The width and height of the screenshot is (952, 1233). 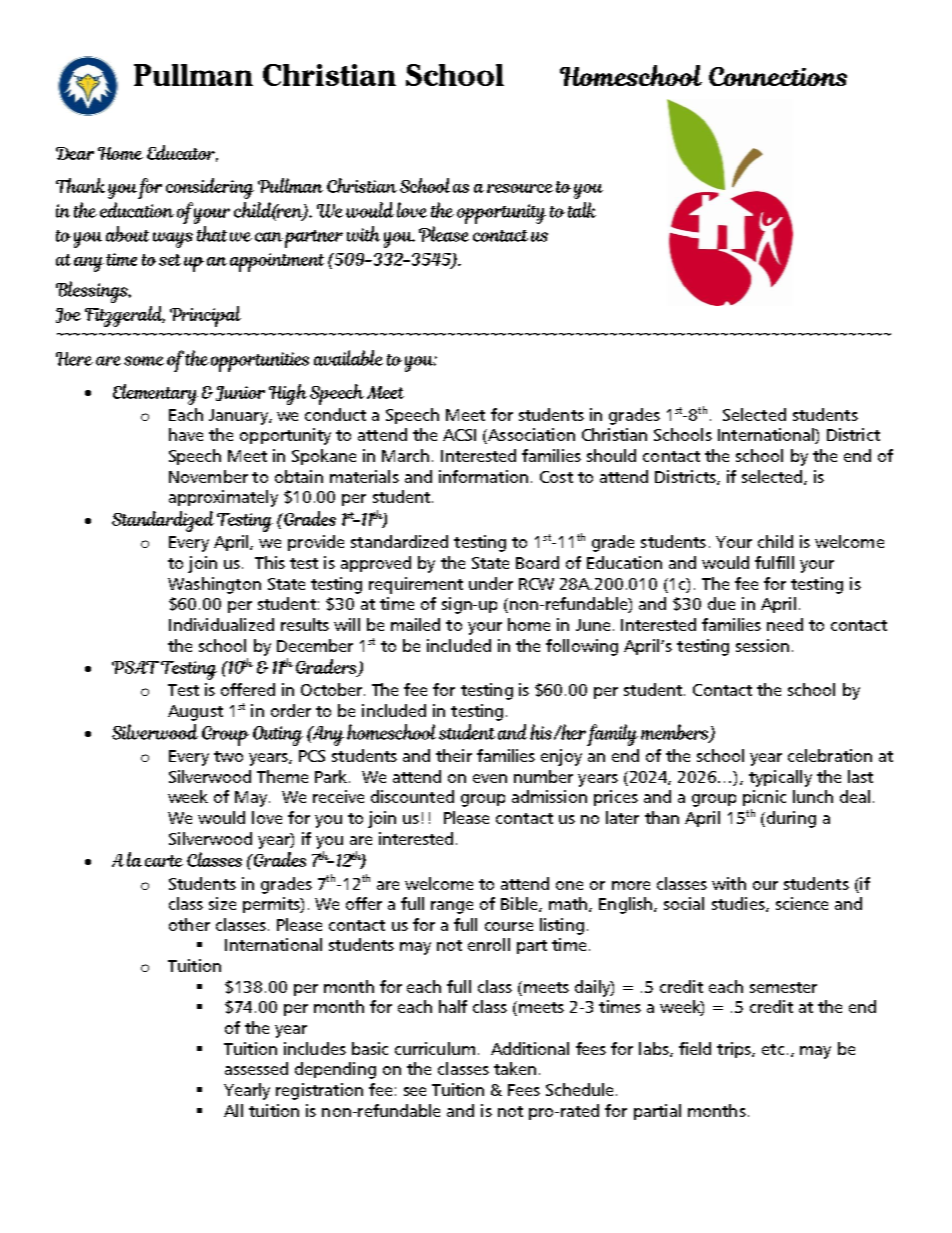 What do you see at coordinates (515, 1068) in the screenshot?
I see `taken` at bounding box center [515, 1068].
